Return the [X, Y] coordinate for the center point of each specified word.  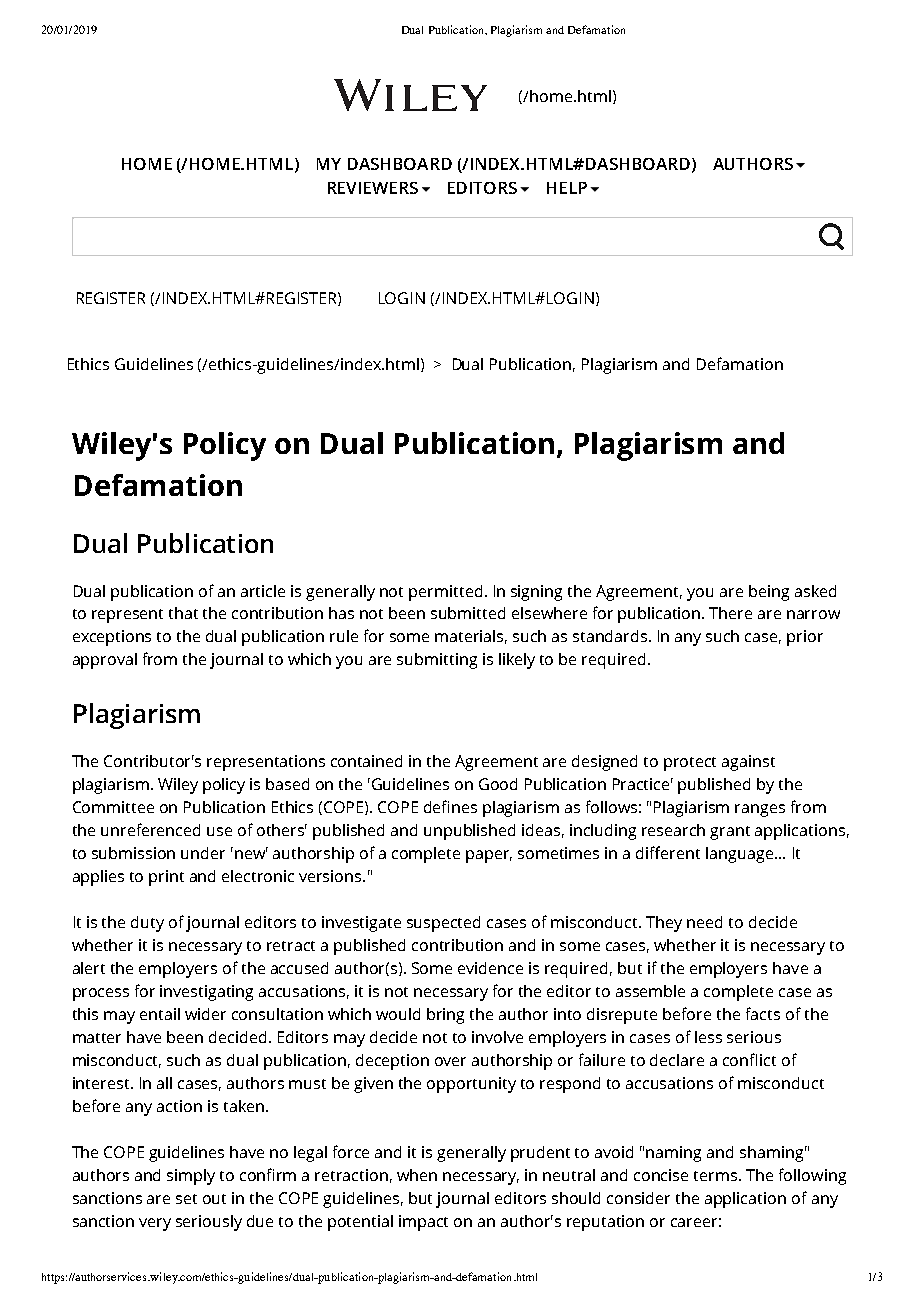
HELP [567, 188]
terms [717, 1176]
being [769, 593]
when [417, 1175]
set [186, 1199]
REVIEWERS [373, 188]
